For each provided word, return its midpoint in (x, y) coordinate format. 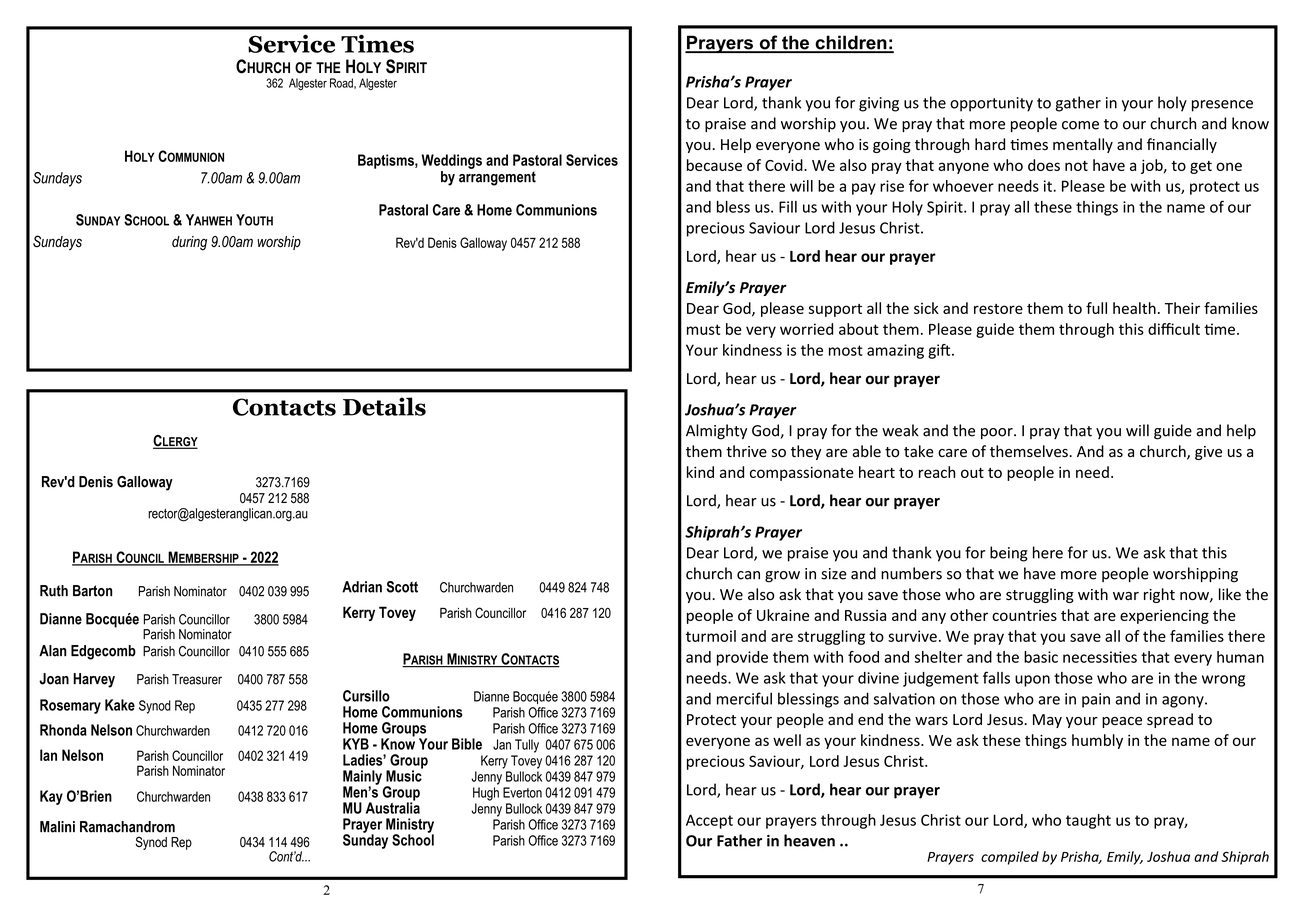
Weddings (451, 161)
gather (1078, 104)
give (1208, 453)
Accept (709, 821)
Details (384, 406)
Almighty (716, 432)
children (851, 43)
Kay (51, 797)
